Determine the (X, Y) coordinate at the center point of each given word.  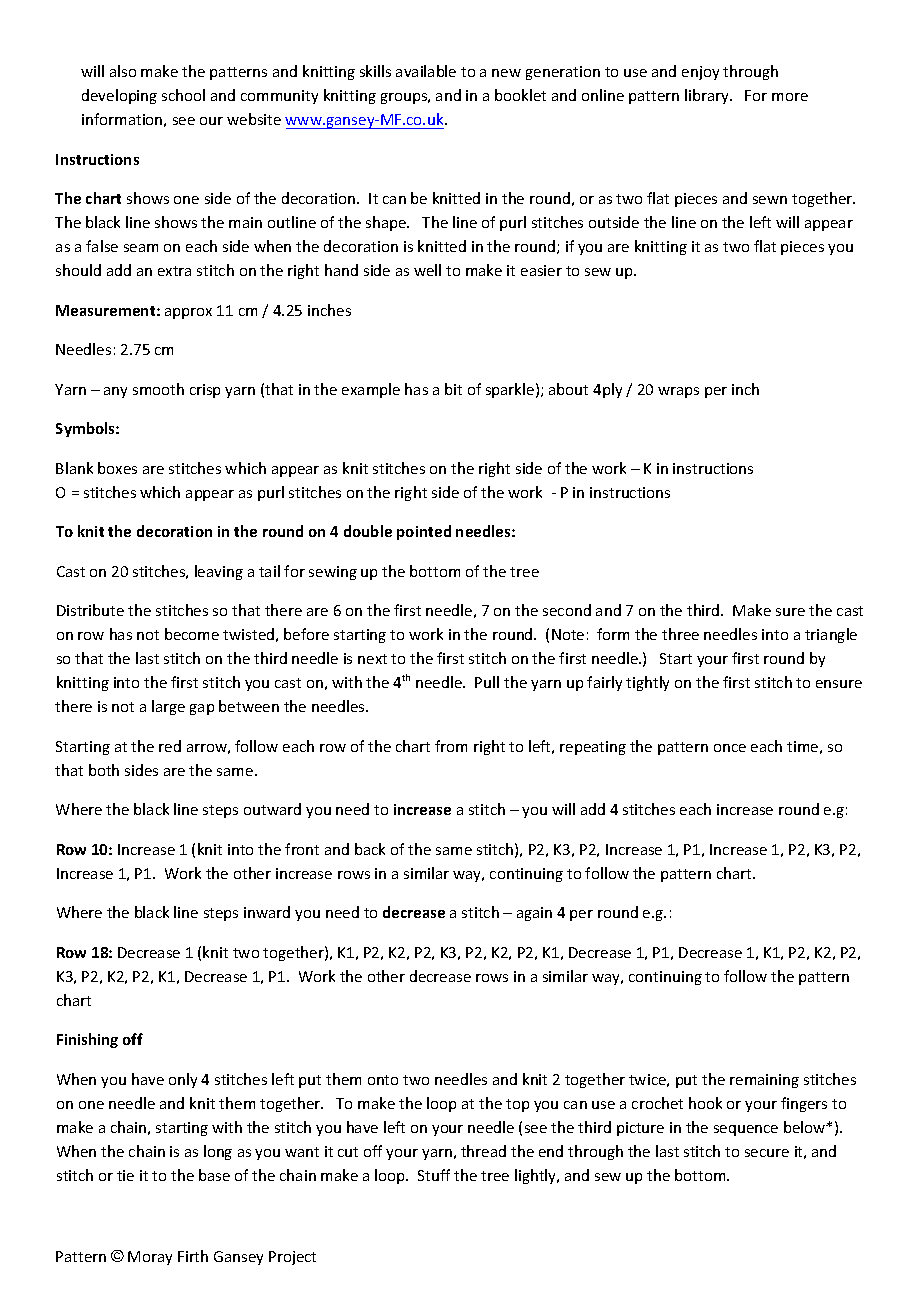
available (426, 71)
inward (267, 912)
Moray (150, 1258)
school (183, 95)
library (708, 96)
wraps (678, 392)
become (192, 634)
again (534, 914)
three (680, 634)
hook (705, 1103)
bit (453, 389)
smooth (158, 389)
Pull (487, 682)
